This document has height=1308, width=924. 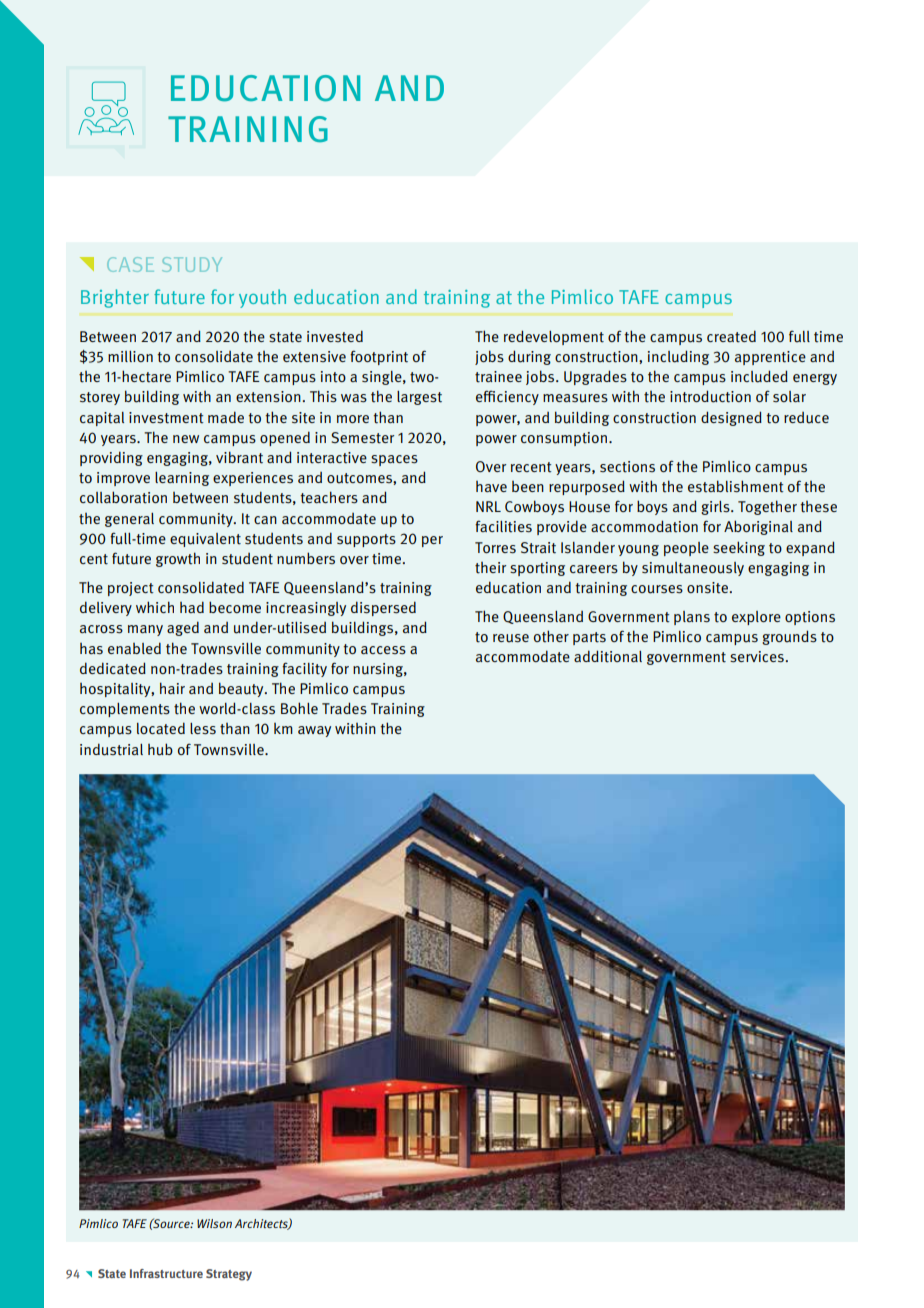 What do you see at coordinates (192, 264) in the document?
I see `STUDY` at bounding box center [192, 264].
